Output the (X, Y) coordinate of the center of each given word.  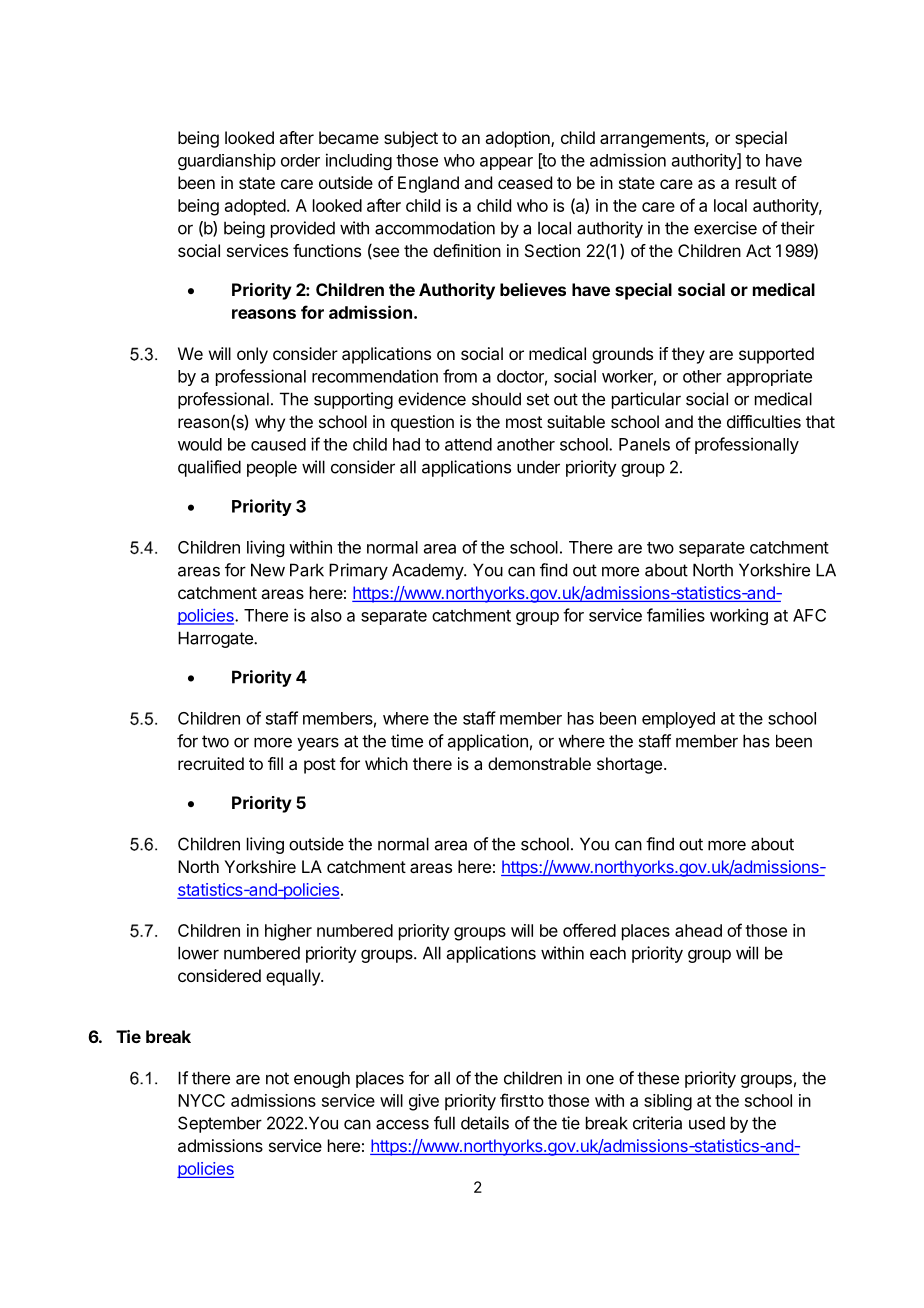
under (538, 467)
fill (275, 763)
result (756, 182)
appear (506, 163)
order (300, 160)
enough (322, 1079)
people (272, 468)
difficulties (764, 421)
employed (678, 720)
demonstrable (539, 763)
